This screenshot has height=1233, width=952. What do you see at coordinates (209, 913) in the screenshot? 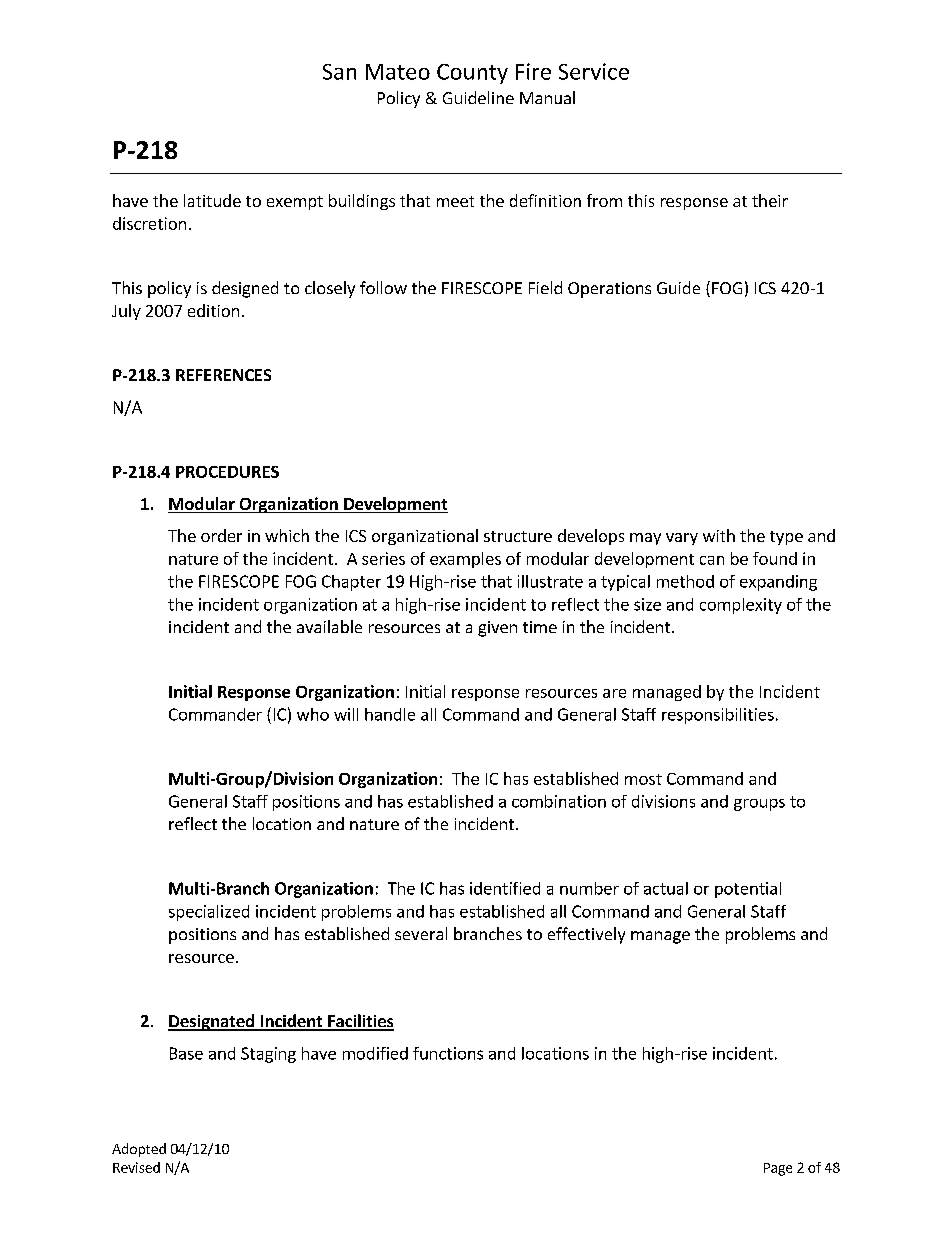
I see `specialized` at bounding box center [209, 913].
